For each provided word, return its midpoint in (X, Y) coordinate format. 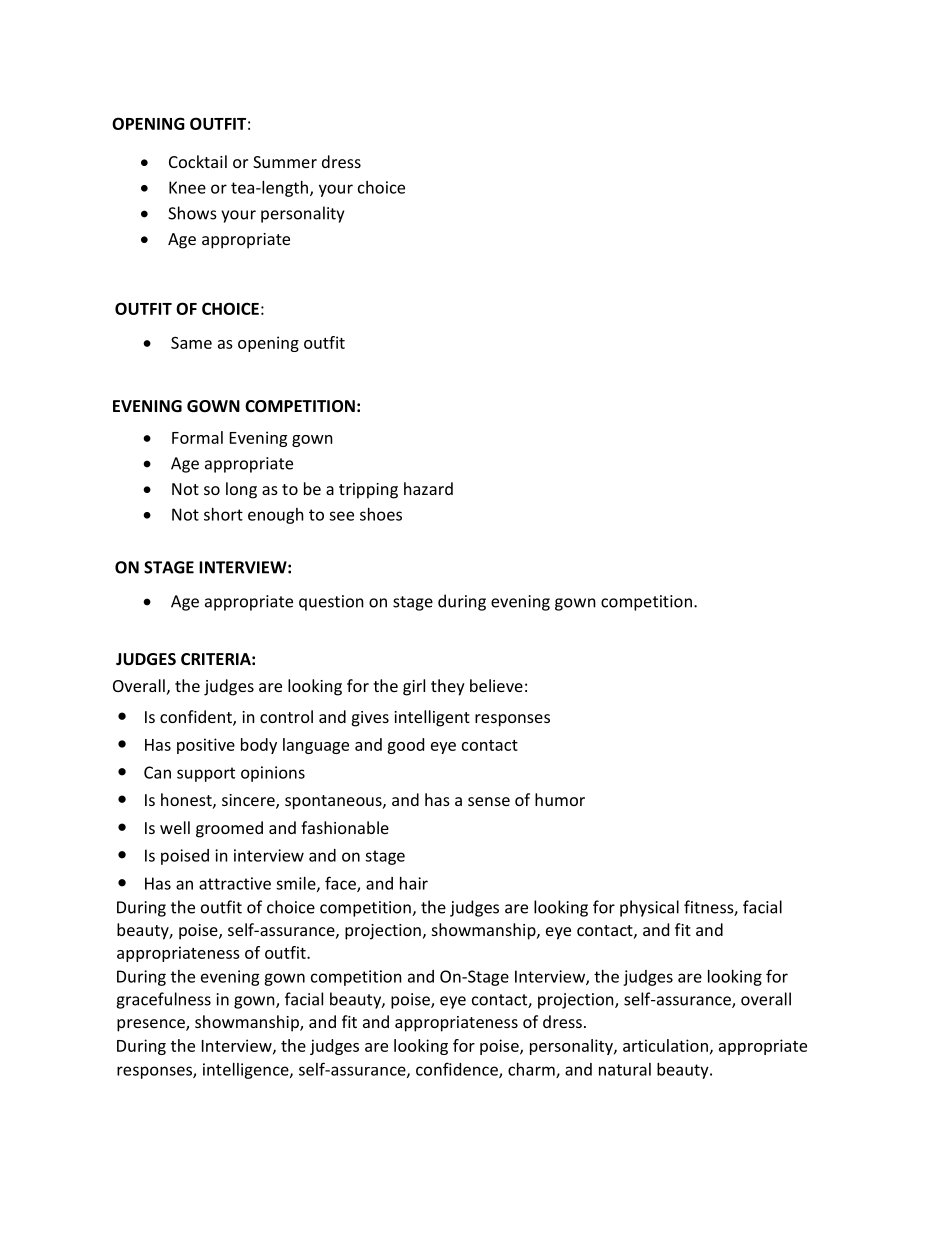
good (405, 746)
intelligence (247, 1071)
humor (560, 799)
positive (206, 746)
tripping (368, 491)
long (241, 490)
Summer (285, 162)
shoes (381, 514)
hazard (428, 488)
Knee (187, 187)
